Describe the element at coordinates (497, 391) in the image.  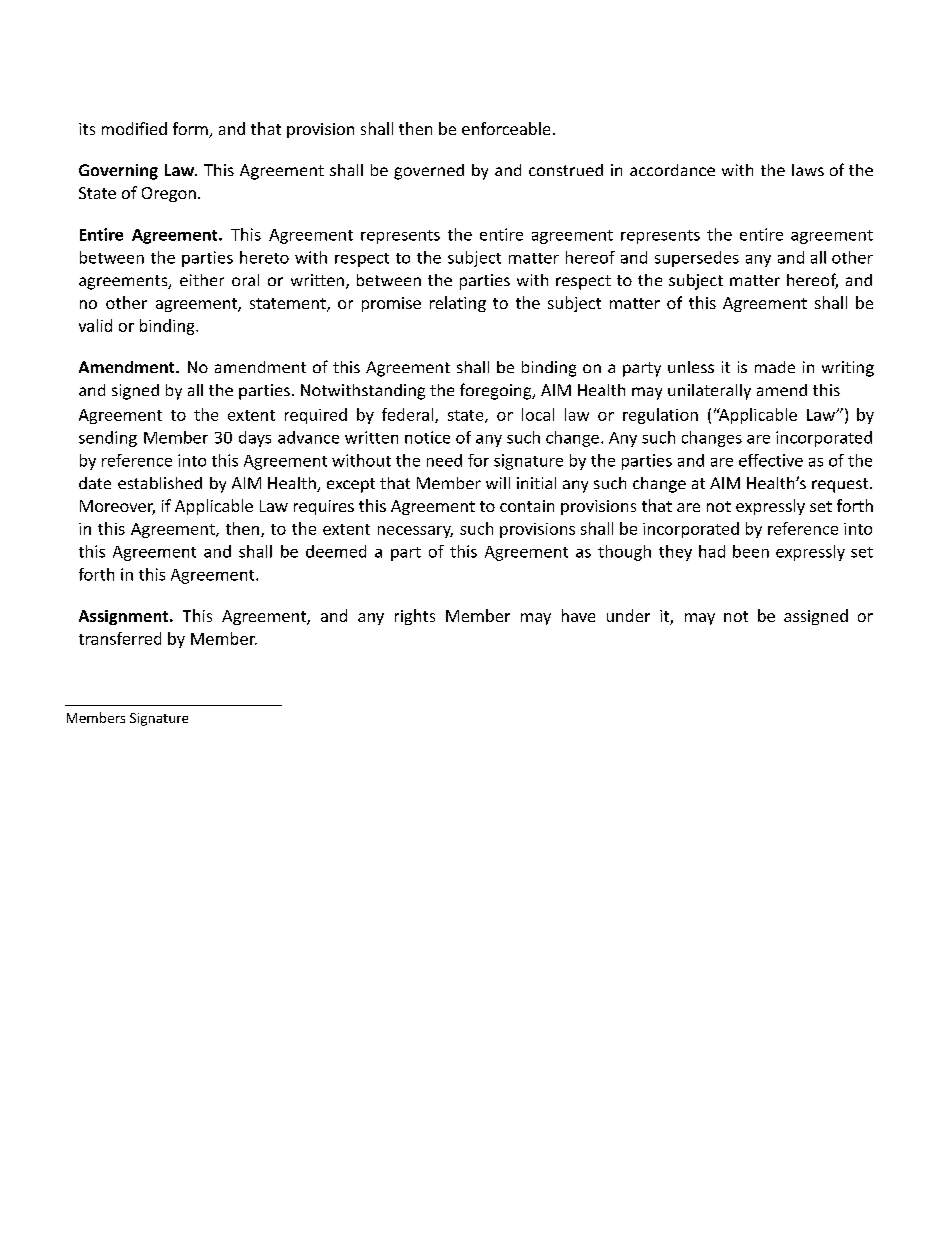
I see `foregoing` at that location.
